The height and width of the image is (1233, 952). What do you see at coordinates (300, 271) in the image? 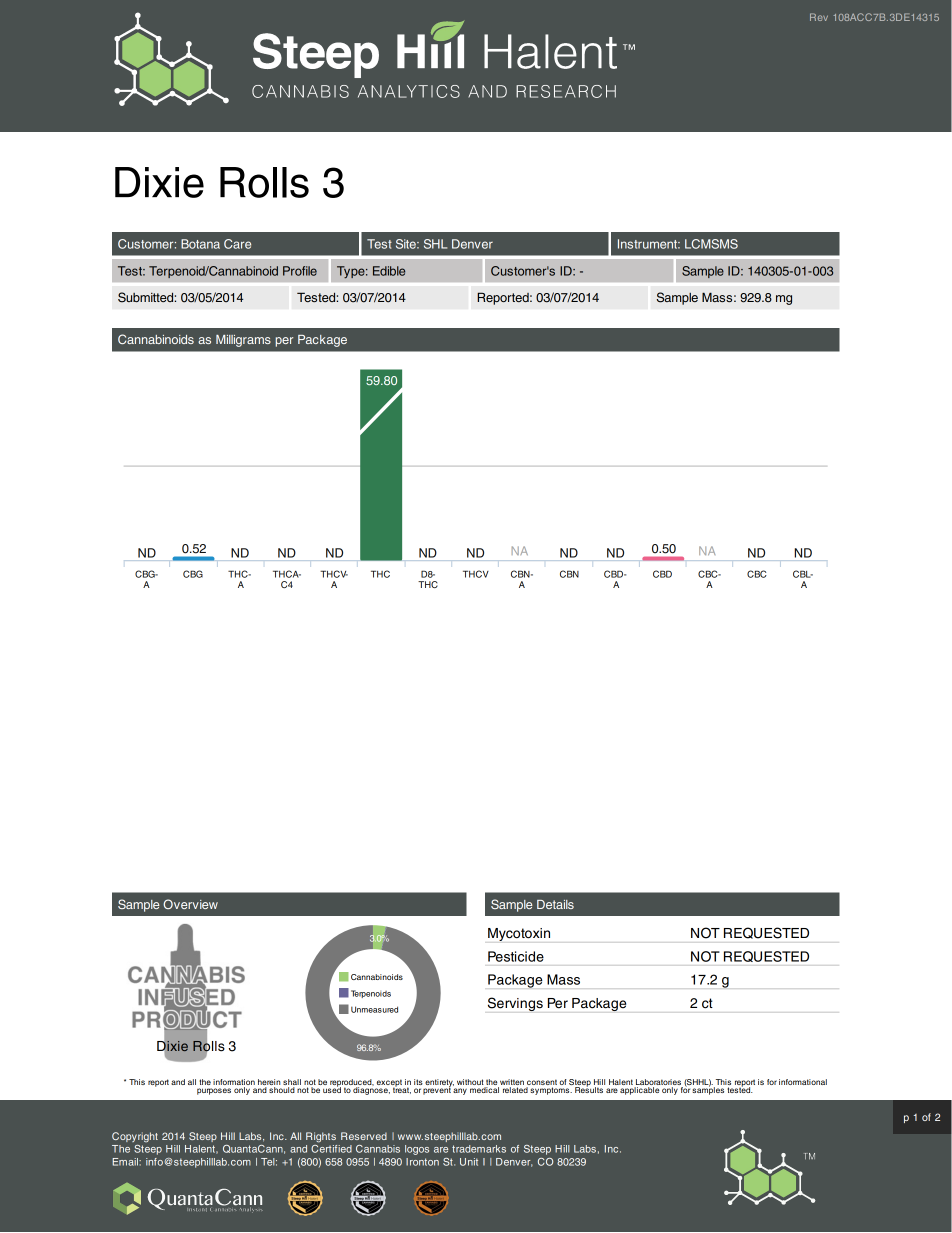
I see `Profile` at bounding box center [300, 271].
